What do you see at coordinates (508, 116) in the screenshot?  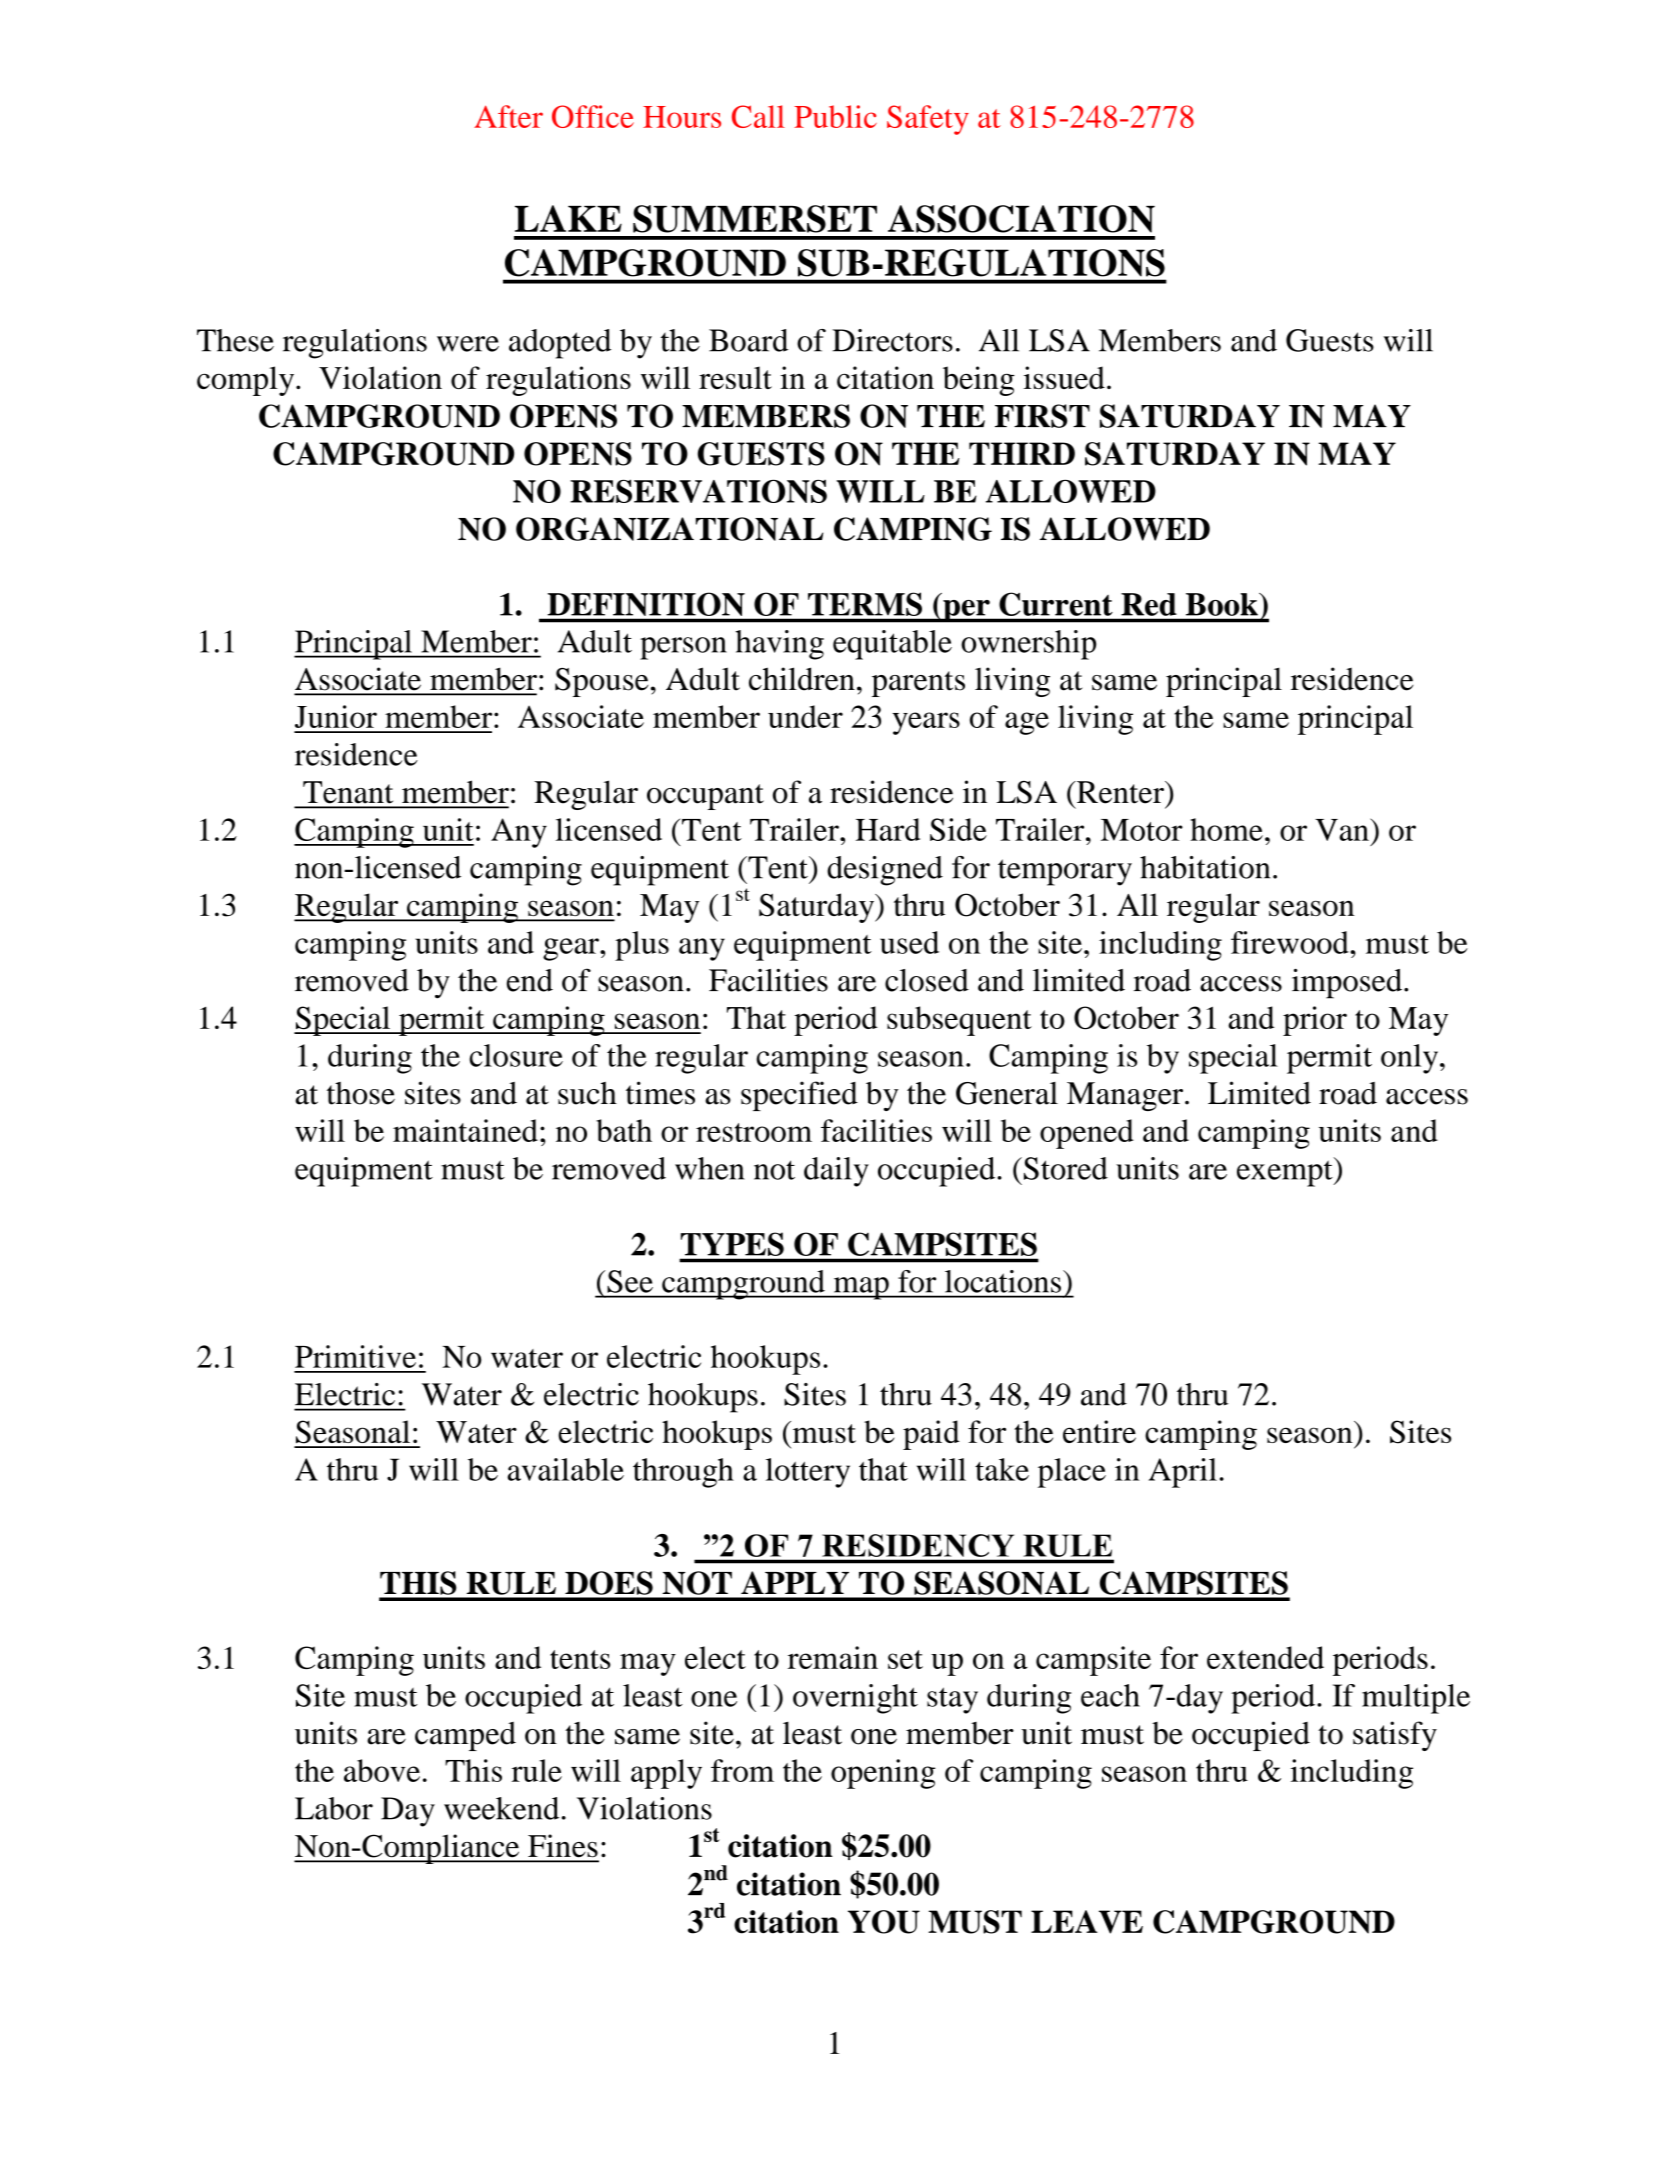 I see `After` at bounding box center [508, 116].
